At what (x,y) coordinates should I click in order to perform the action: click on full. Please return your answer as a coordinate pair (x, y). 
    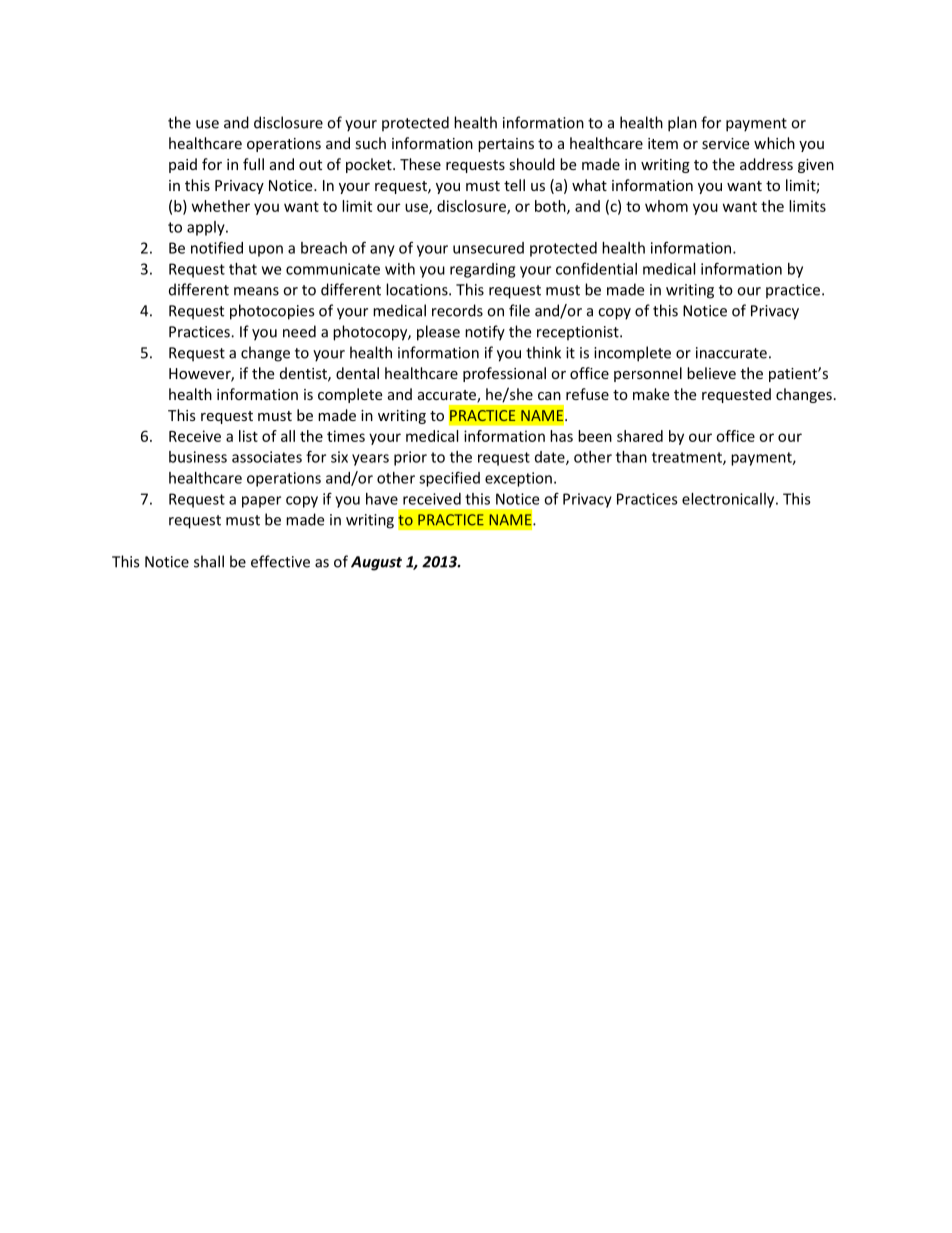
    Looking at the image, I should click on (253, 164).
